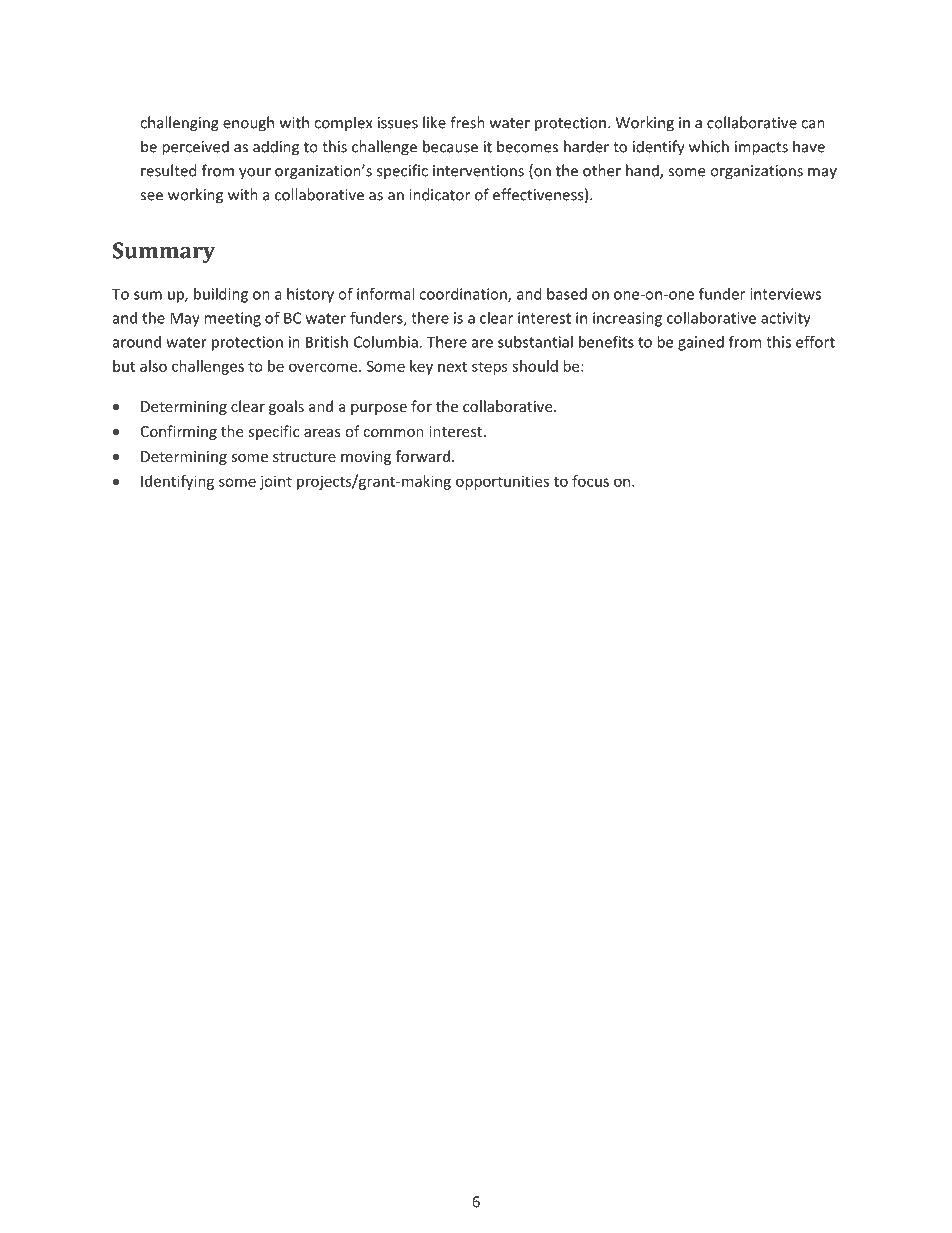  Describe the element at coordinates (151, 196) in the screenshot. I see `see` at that location.
